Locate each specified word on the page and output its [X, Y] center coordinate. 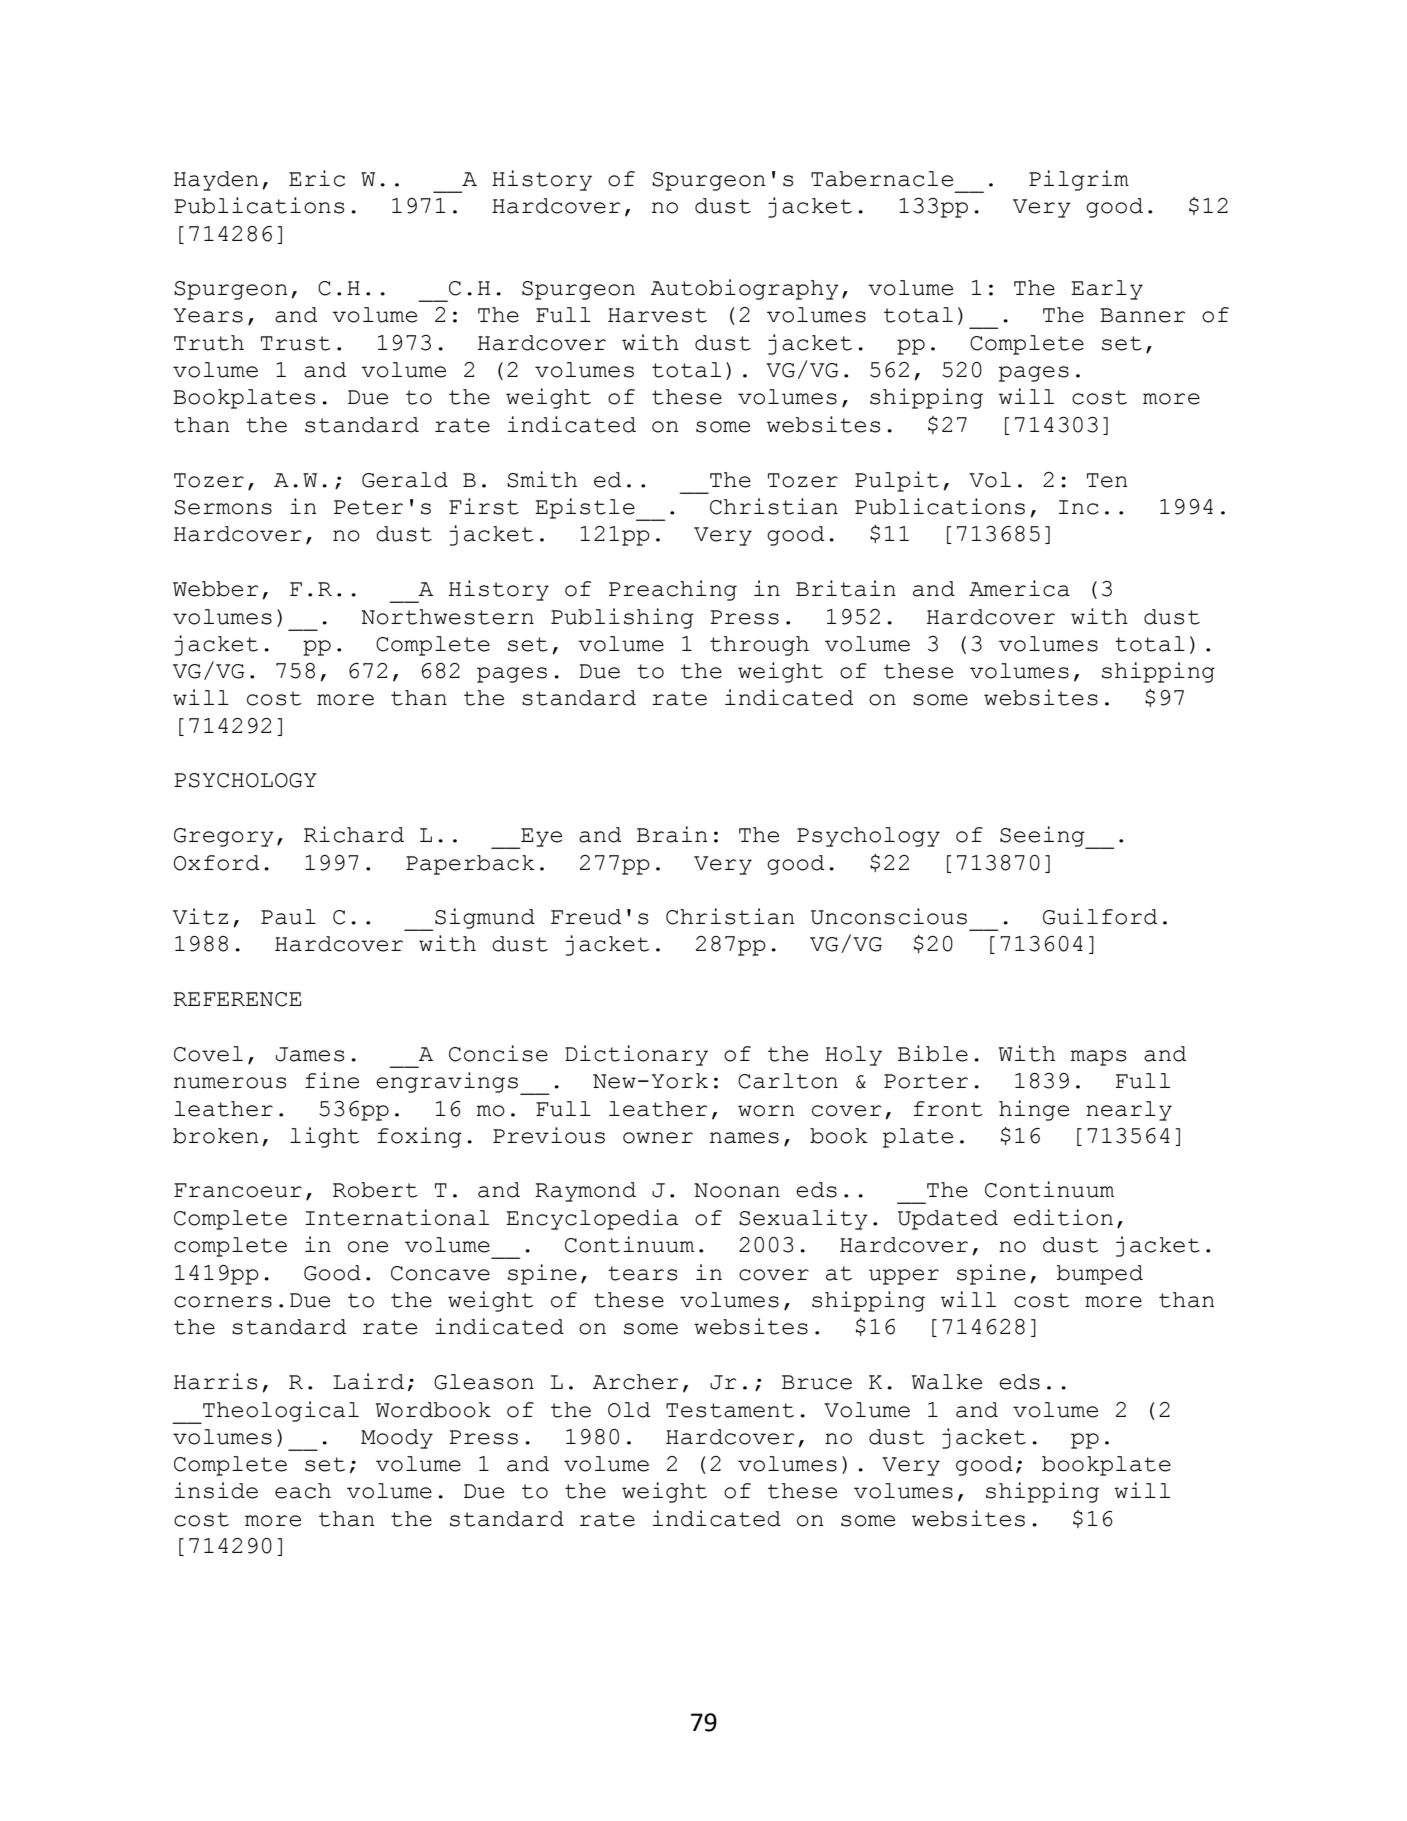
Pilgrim [1079, 180]
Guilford [1100, 916]
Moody [397, 1439]
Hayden [216, 181]
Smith [542, 479]
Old [629, 1410]
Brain [672, 834]
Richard [354, 834]
